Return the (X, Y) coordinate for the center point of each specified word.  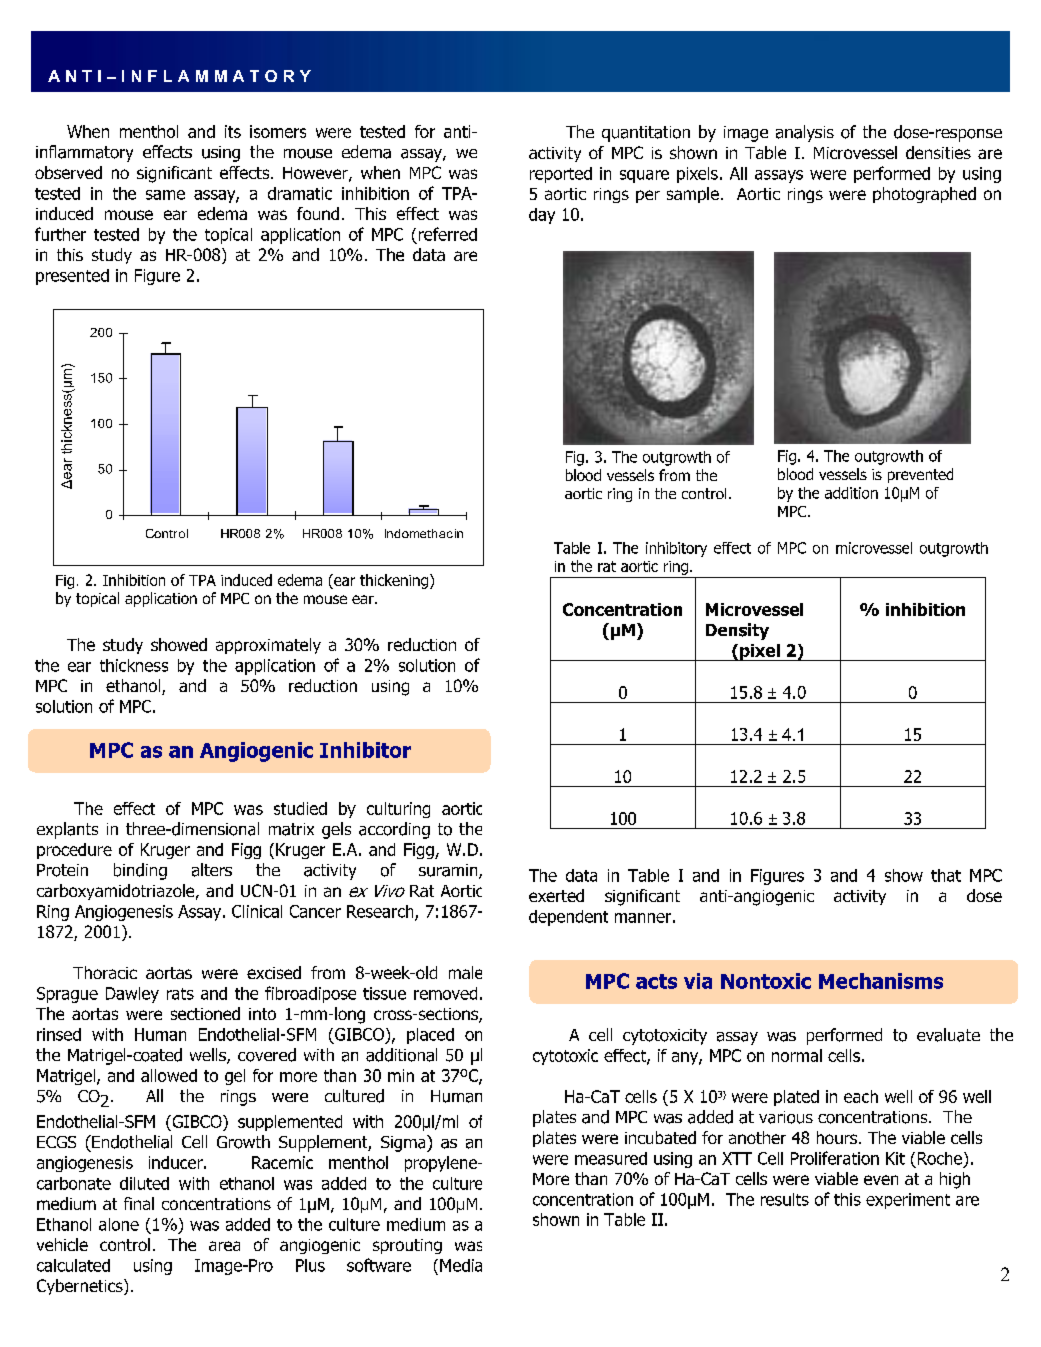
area (224, 1246)
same (165, 195)
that (946, 875)
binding (140, 871)
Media (461, 1265)
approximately (268, 646)
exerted (556, 895)
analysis (805, 133)
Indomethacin (424, 533)
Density (737, 631)
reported (561, 175)
